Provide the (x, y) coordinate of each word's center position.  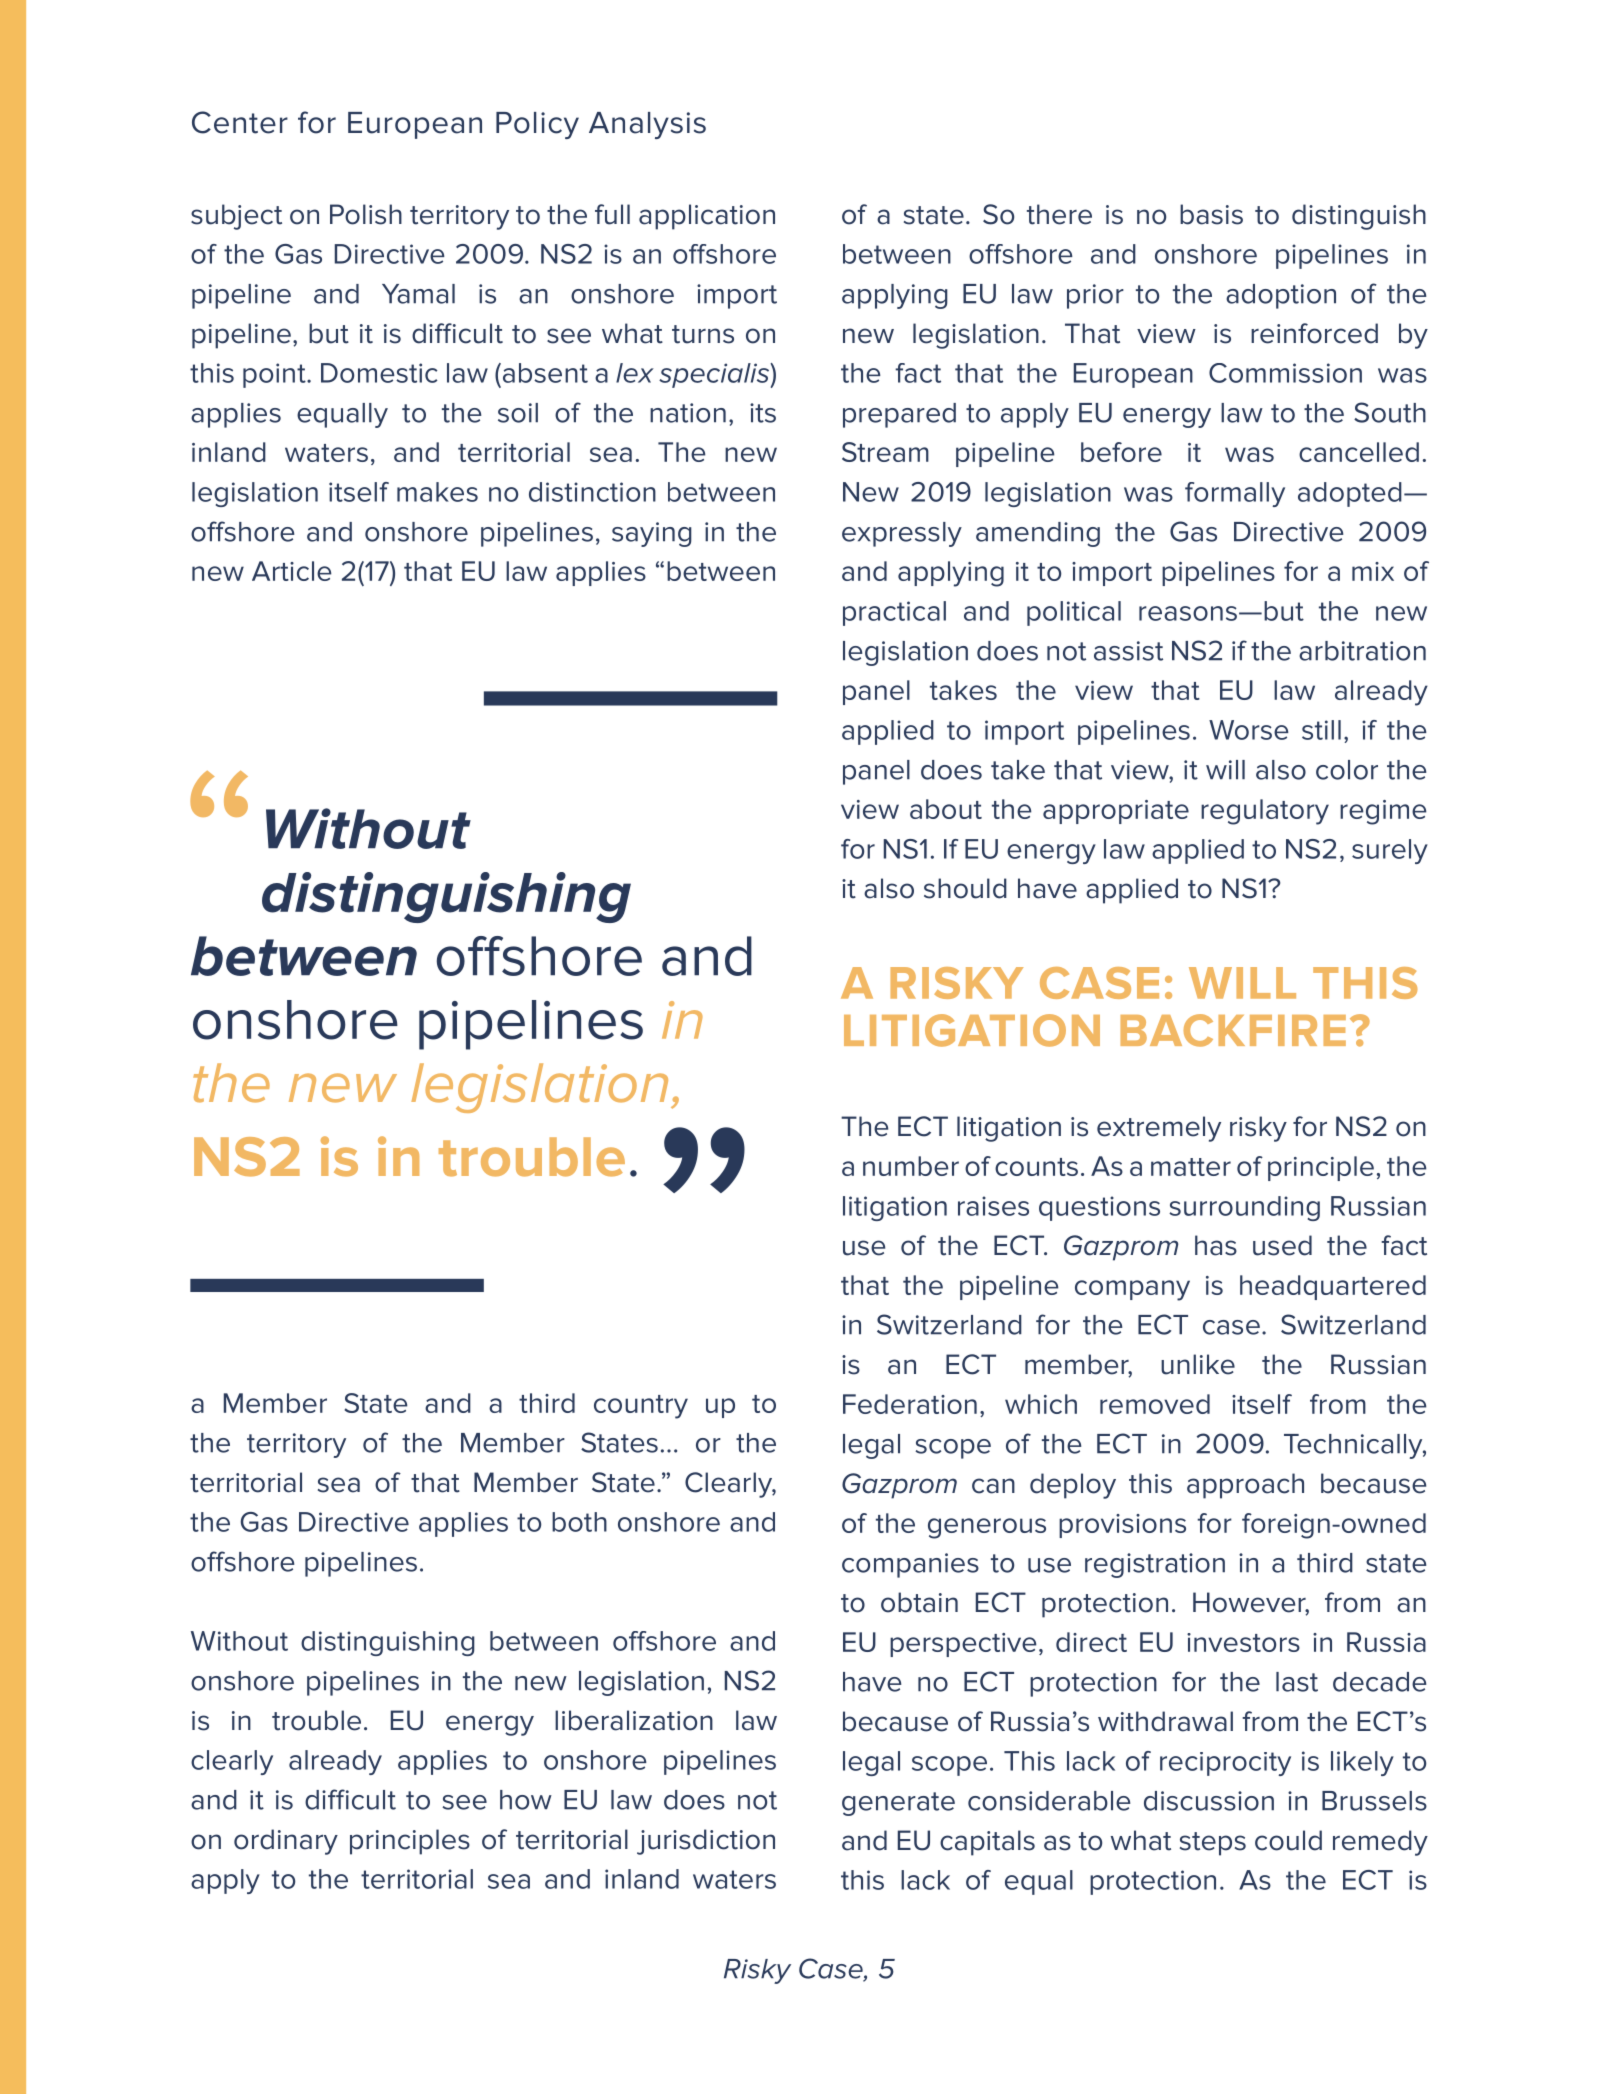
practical (894, 613)
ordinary (286, 1842)
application (707, 217)
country (641, 1407)
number (911, 1166)
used (1282, 1245)
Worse (1249, 730)
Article (292, 571)
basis (1211, 214)
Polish (366, 214)
